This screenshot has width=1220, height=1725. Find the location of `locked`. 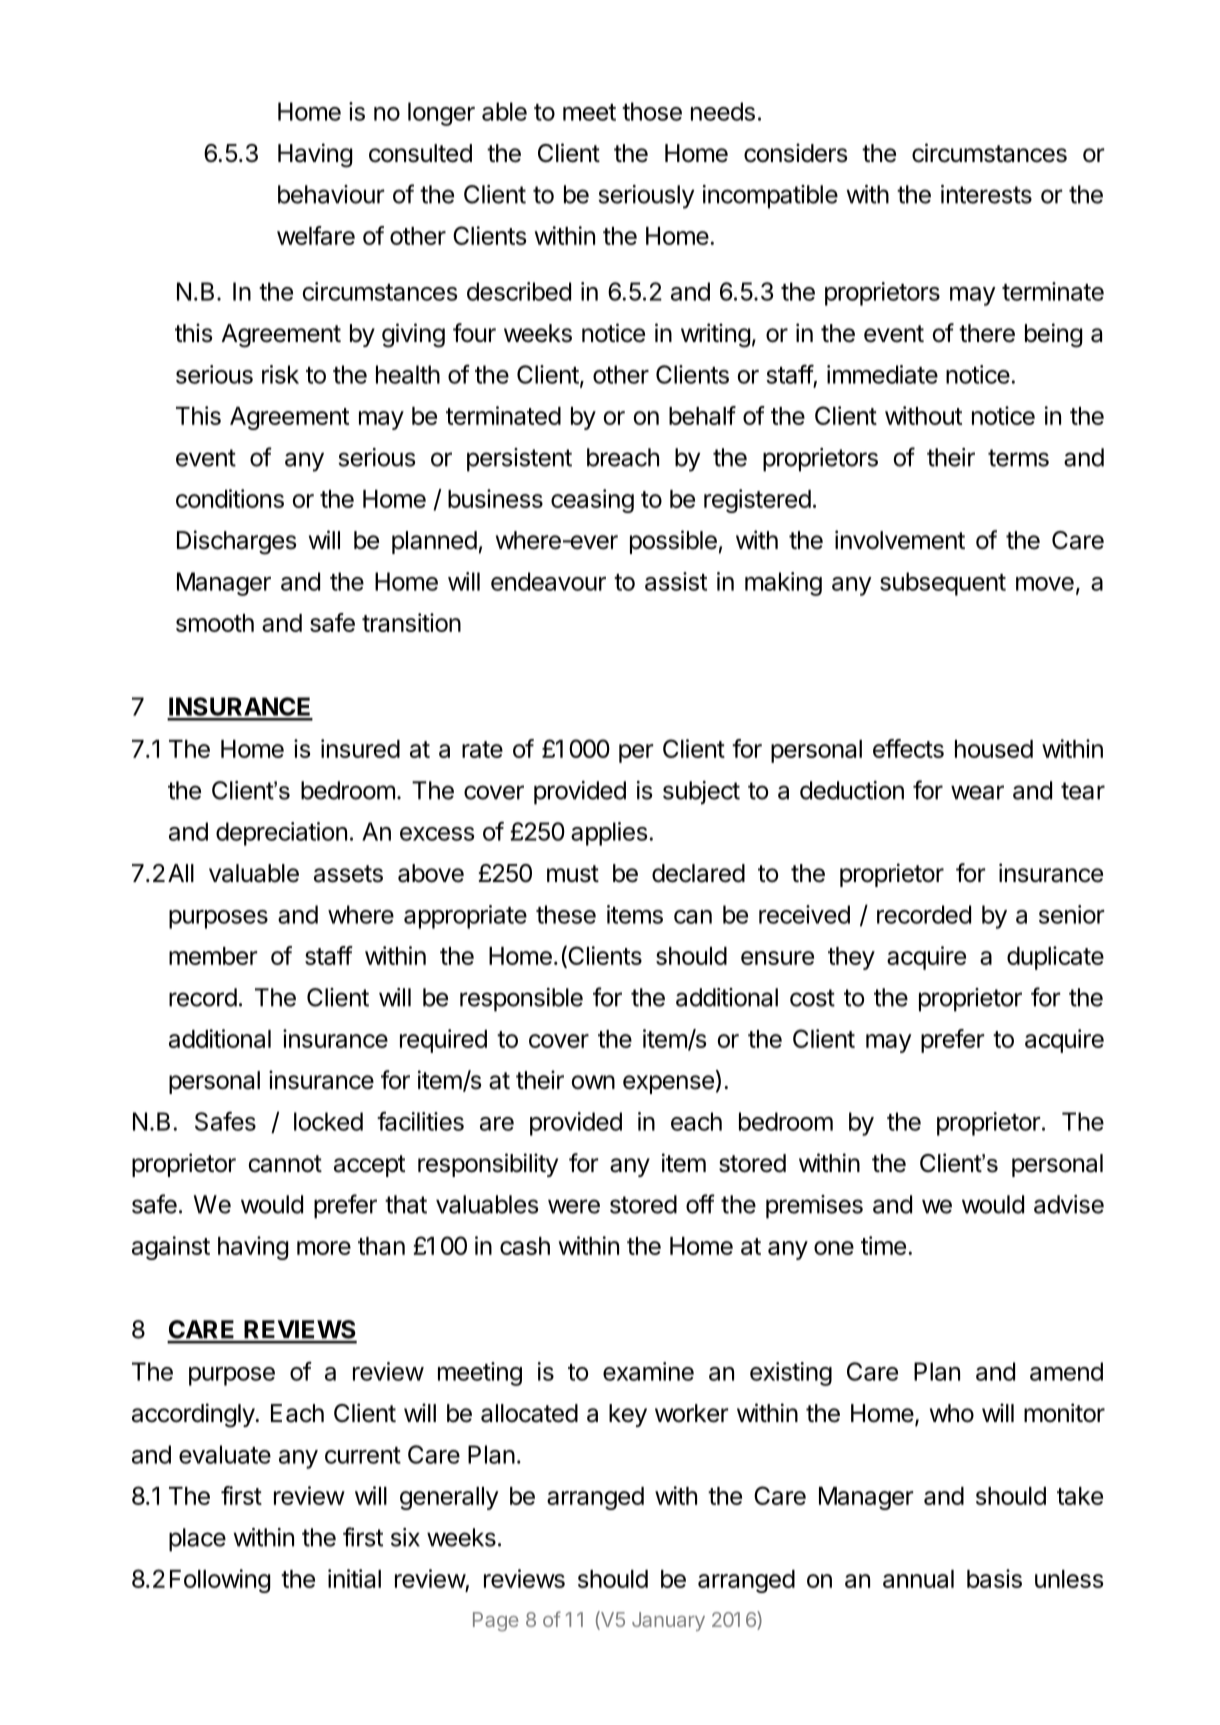

locked is located at coordinates (328, 1121).
